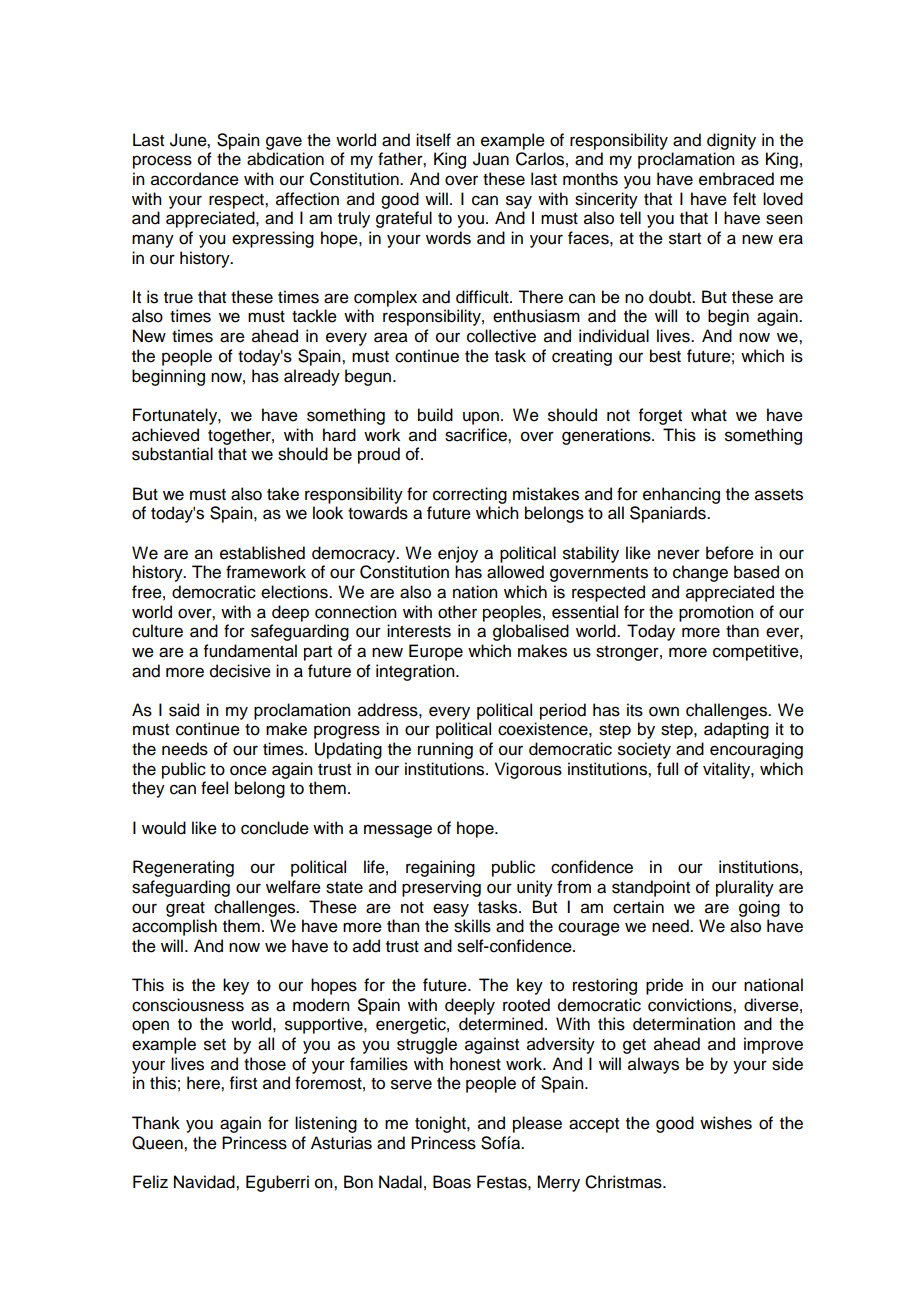  Describe the element at coordinates (195, 179) in the image. I see `accordance` at that location.
